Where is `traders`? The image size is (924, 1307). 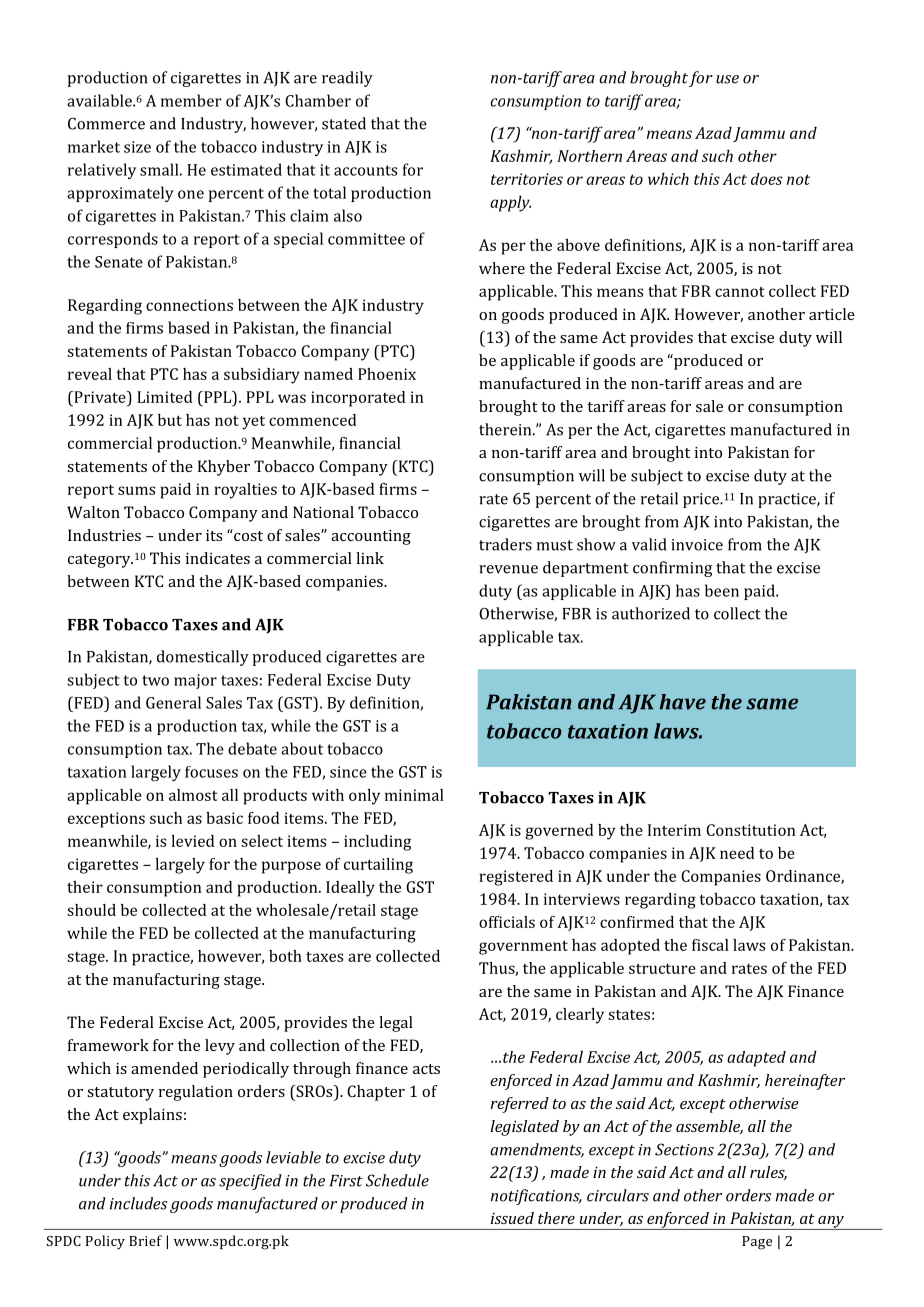 traders is located at coordinates (505, 544).
